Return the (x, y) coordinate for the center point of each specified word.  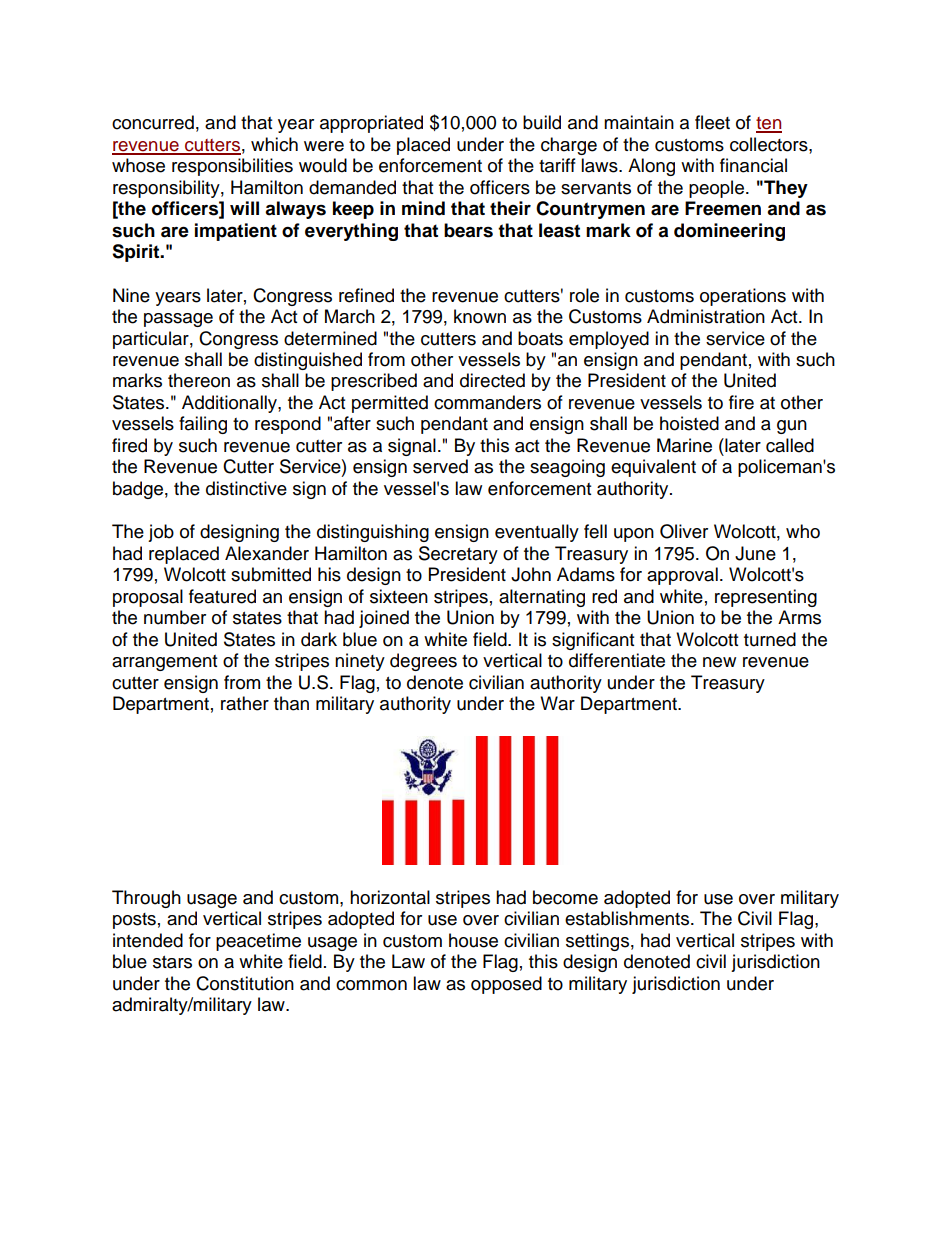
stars (172, 962)
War (557, 703)
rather (245, 703)
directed (492, 380)
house (473, 940)
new (719, 662)
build (542, 122)
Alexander (267, 553)
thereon (199, 380)
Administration (706, 316)
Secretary (458, 555)
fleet (712, 122)
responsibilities (232, 167)
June (755, 553)
